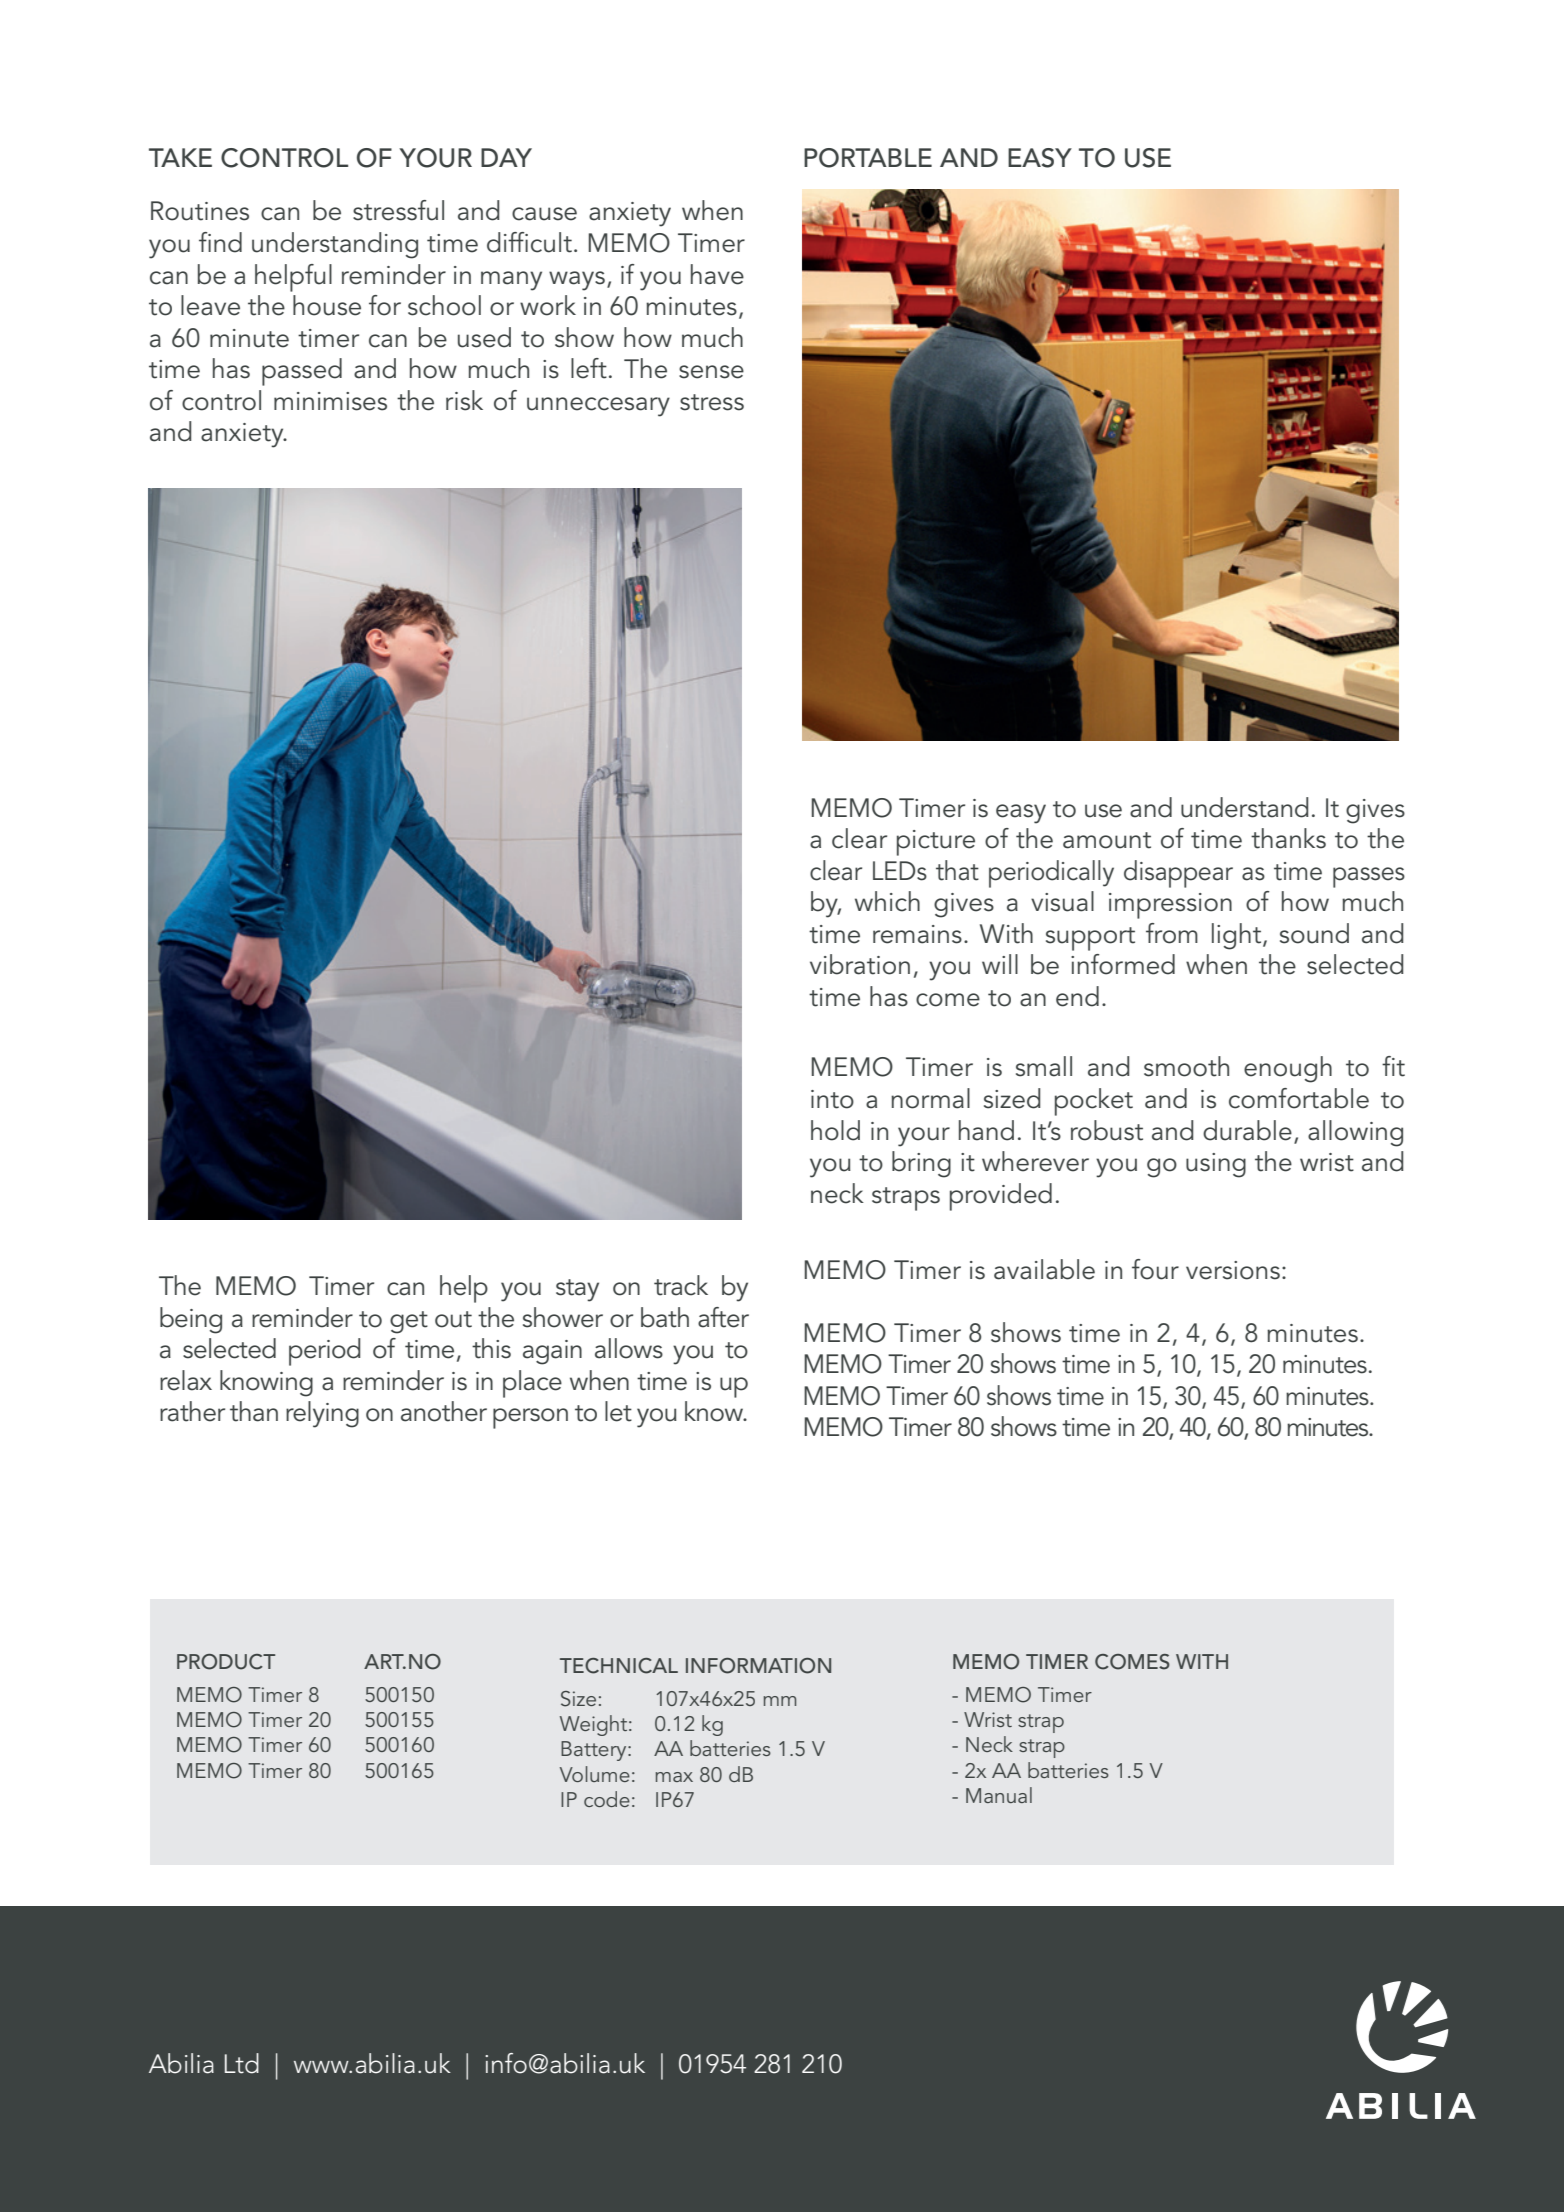  What do you see at coordinates (1233, 1270) in the screenshot?
I see `versions` at bounding box center [1233, 1270].
